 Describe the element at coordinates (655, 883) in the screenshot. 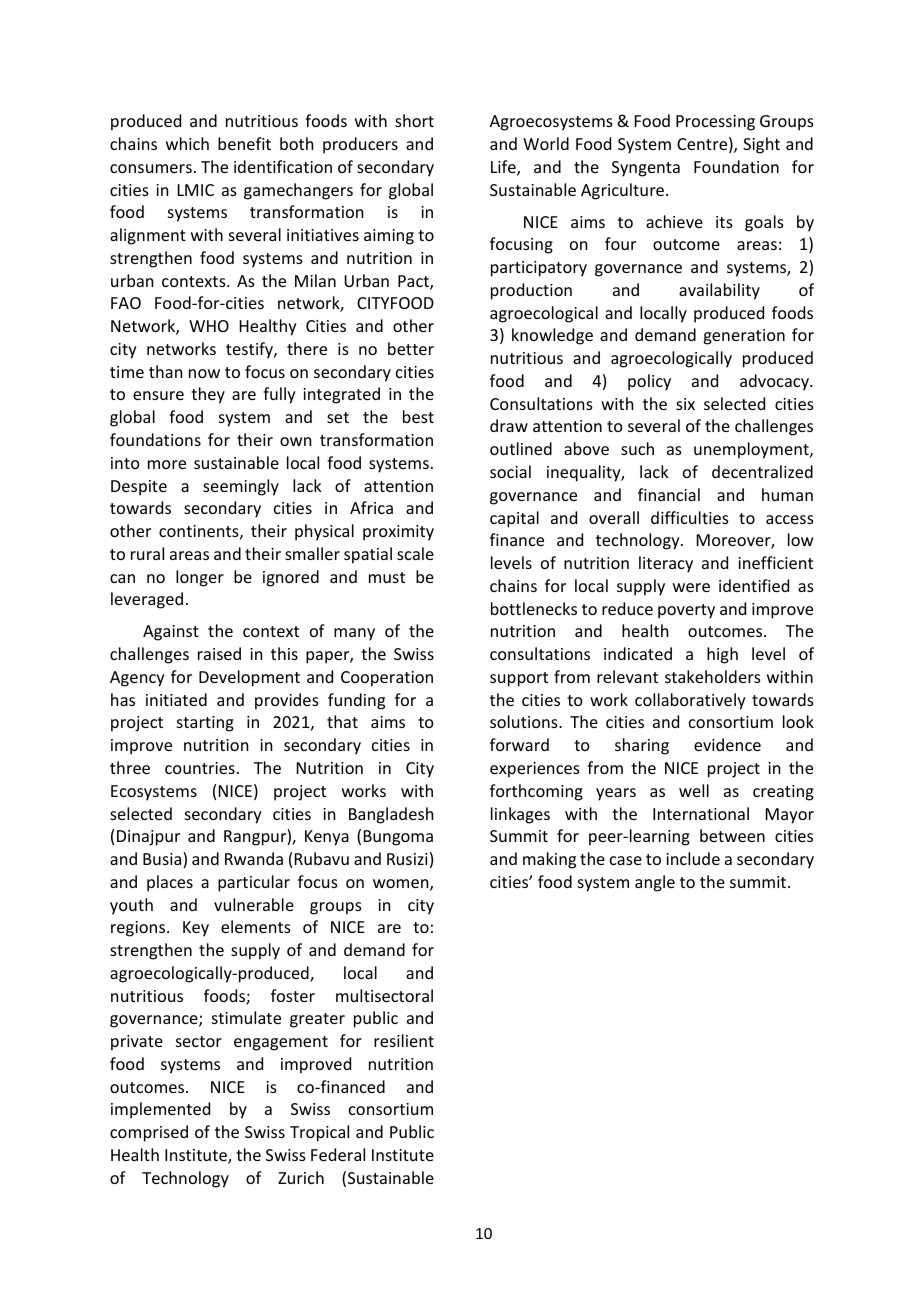

I see `angle` at that location.
